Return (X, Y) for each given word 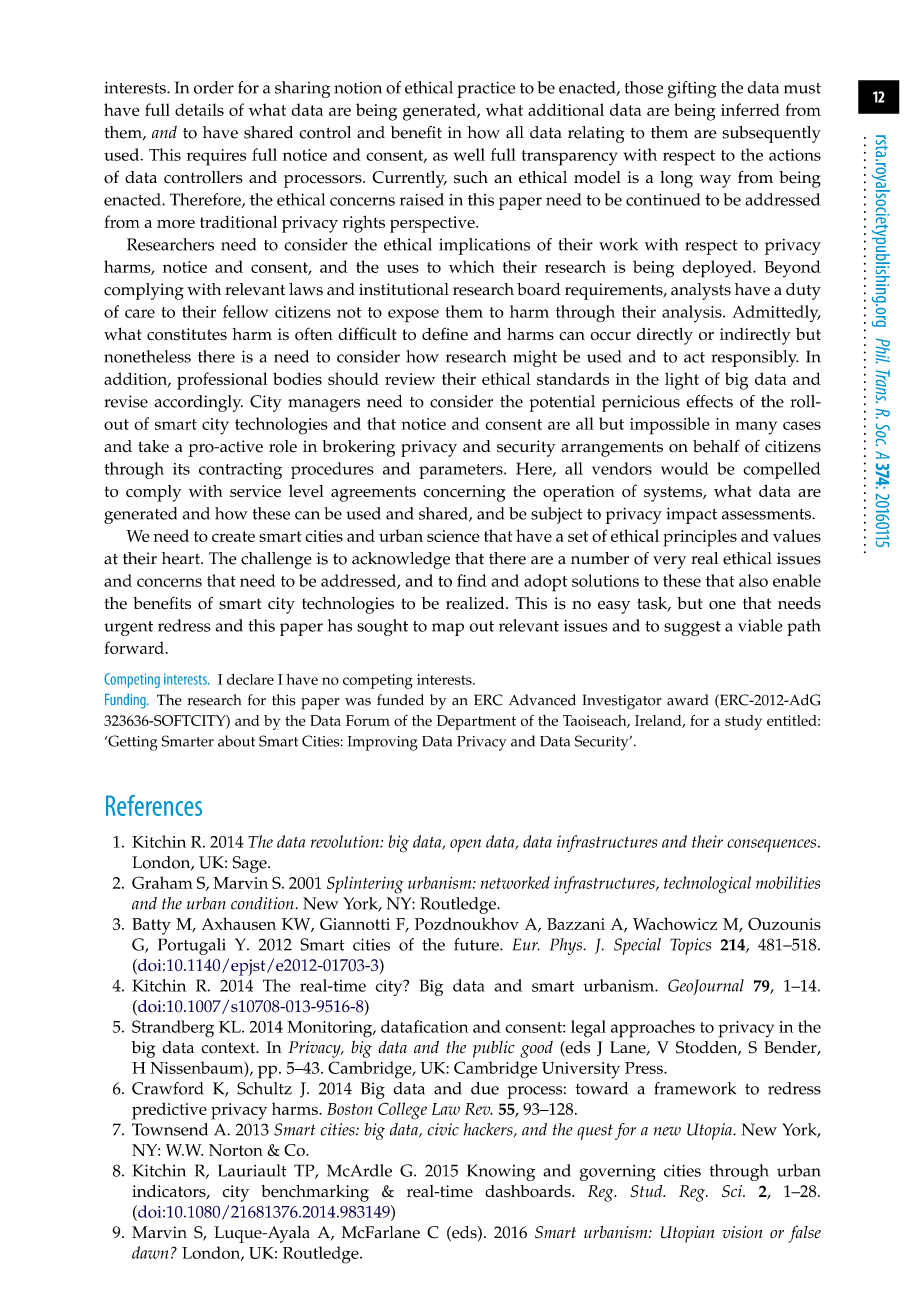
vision (742, 1232)
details (199, 109)
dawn (150, 1252)
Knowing (501, 1172)
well (469, 154)
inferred (750, 109)
